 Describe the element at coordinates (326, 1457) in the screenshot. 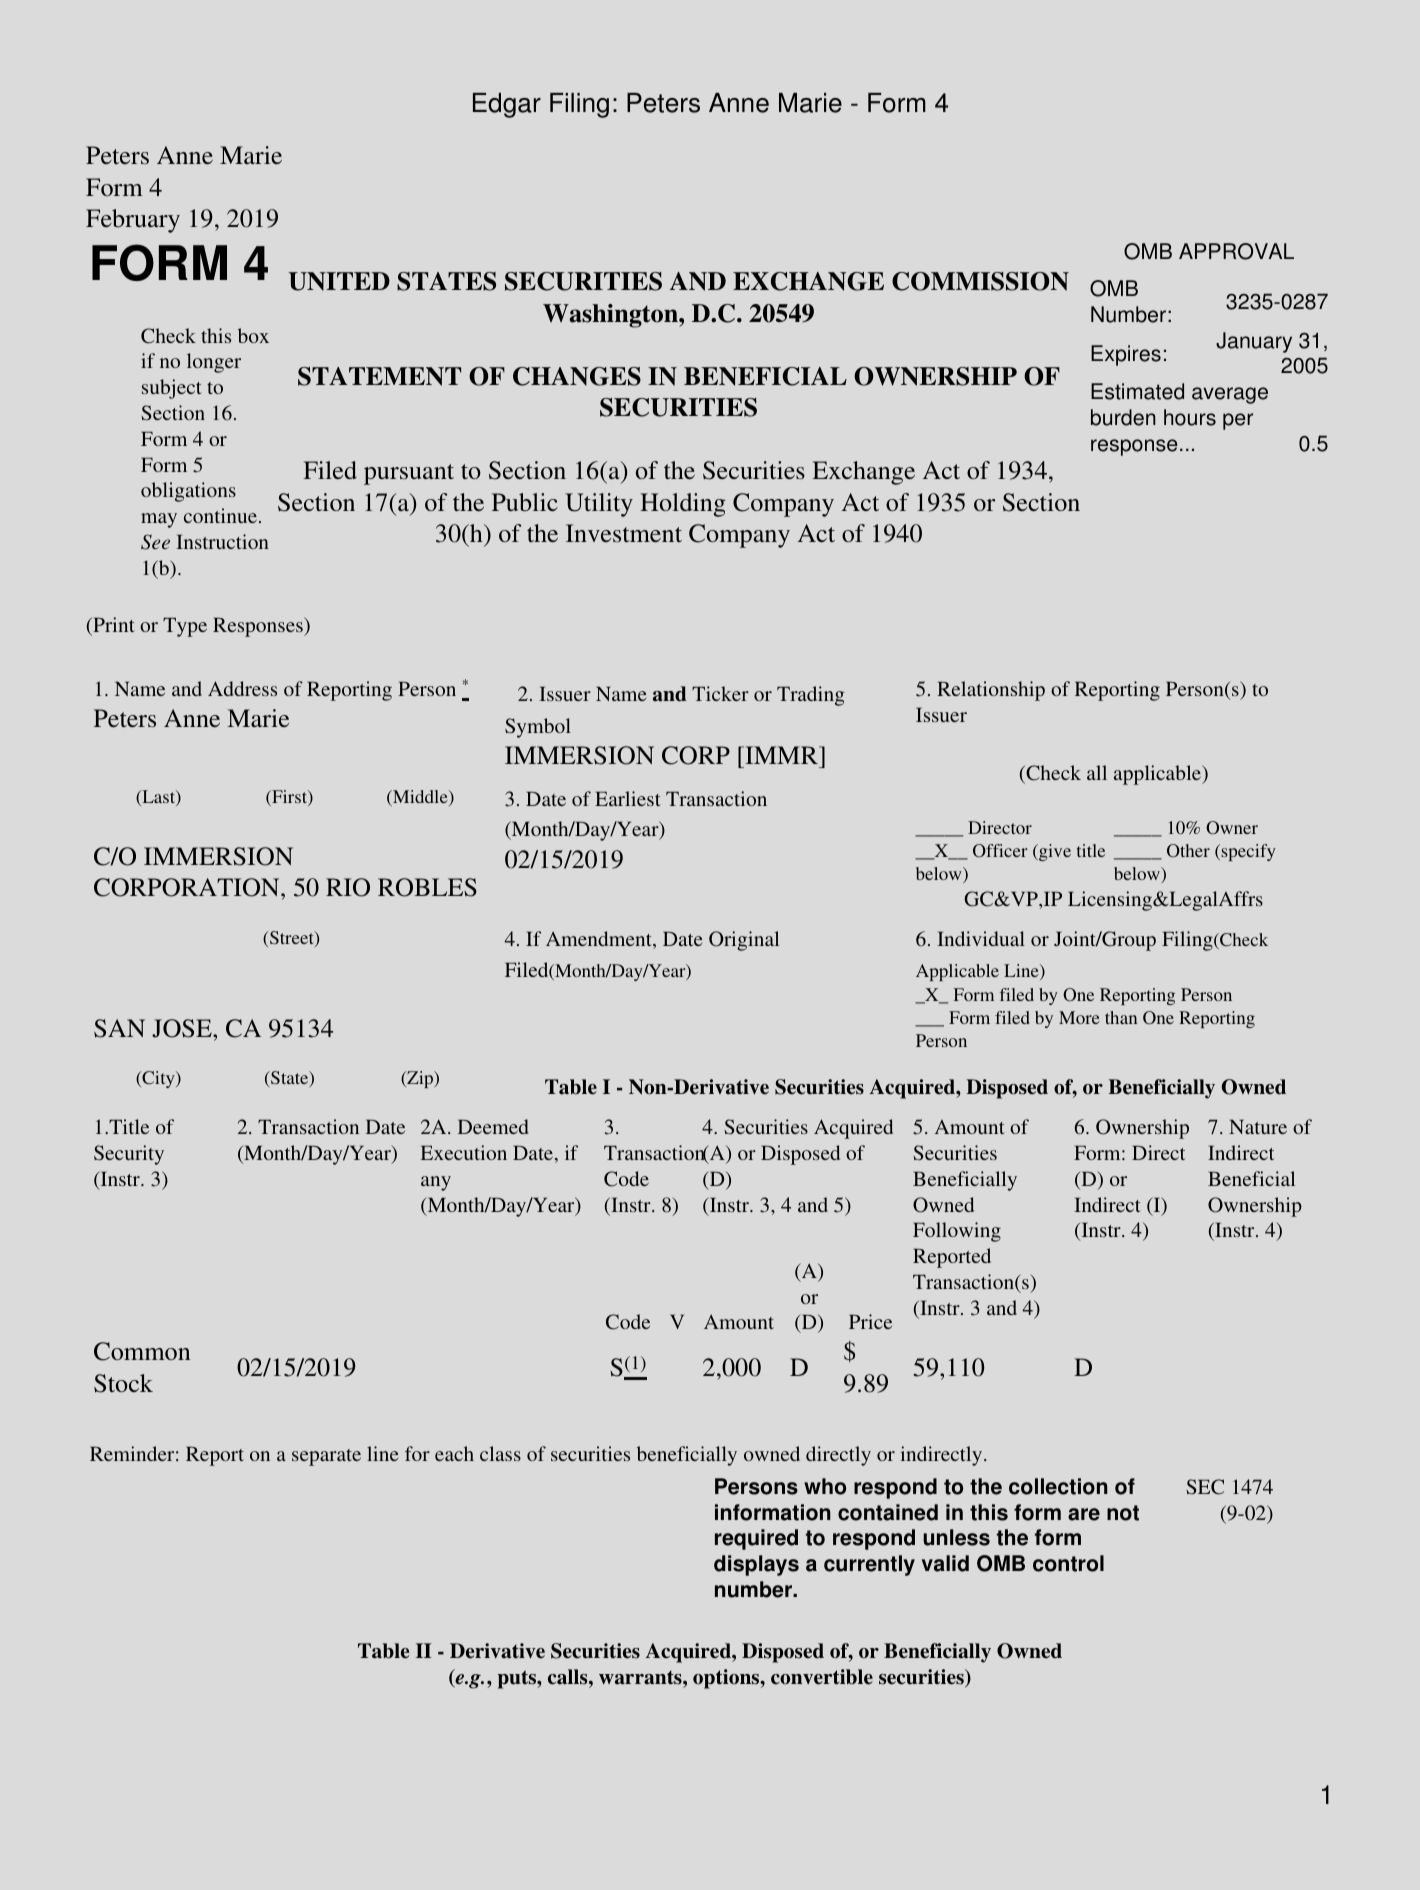

I see `separate` at that location.
